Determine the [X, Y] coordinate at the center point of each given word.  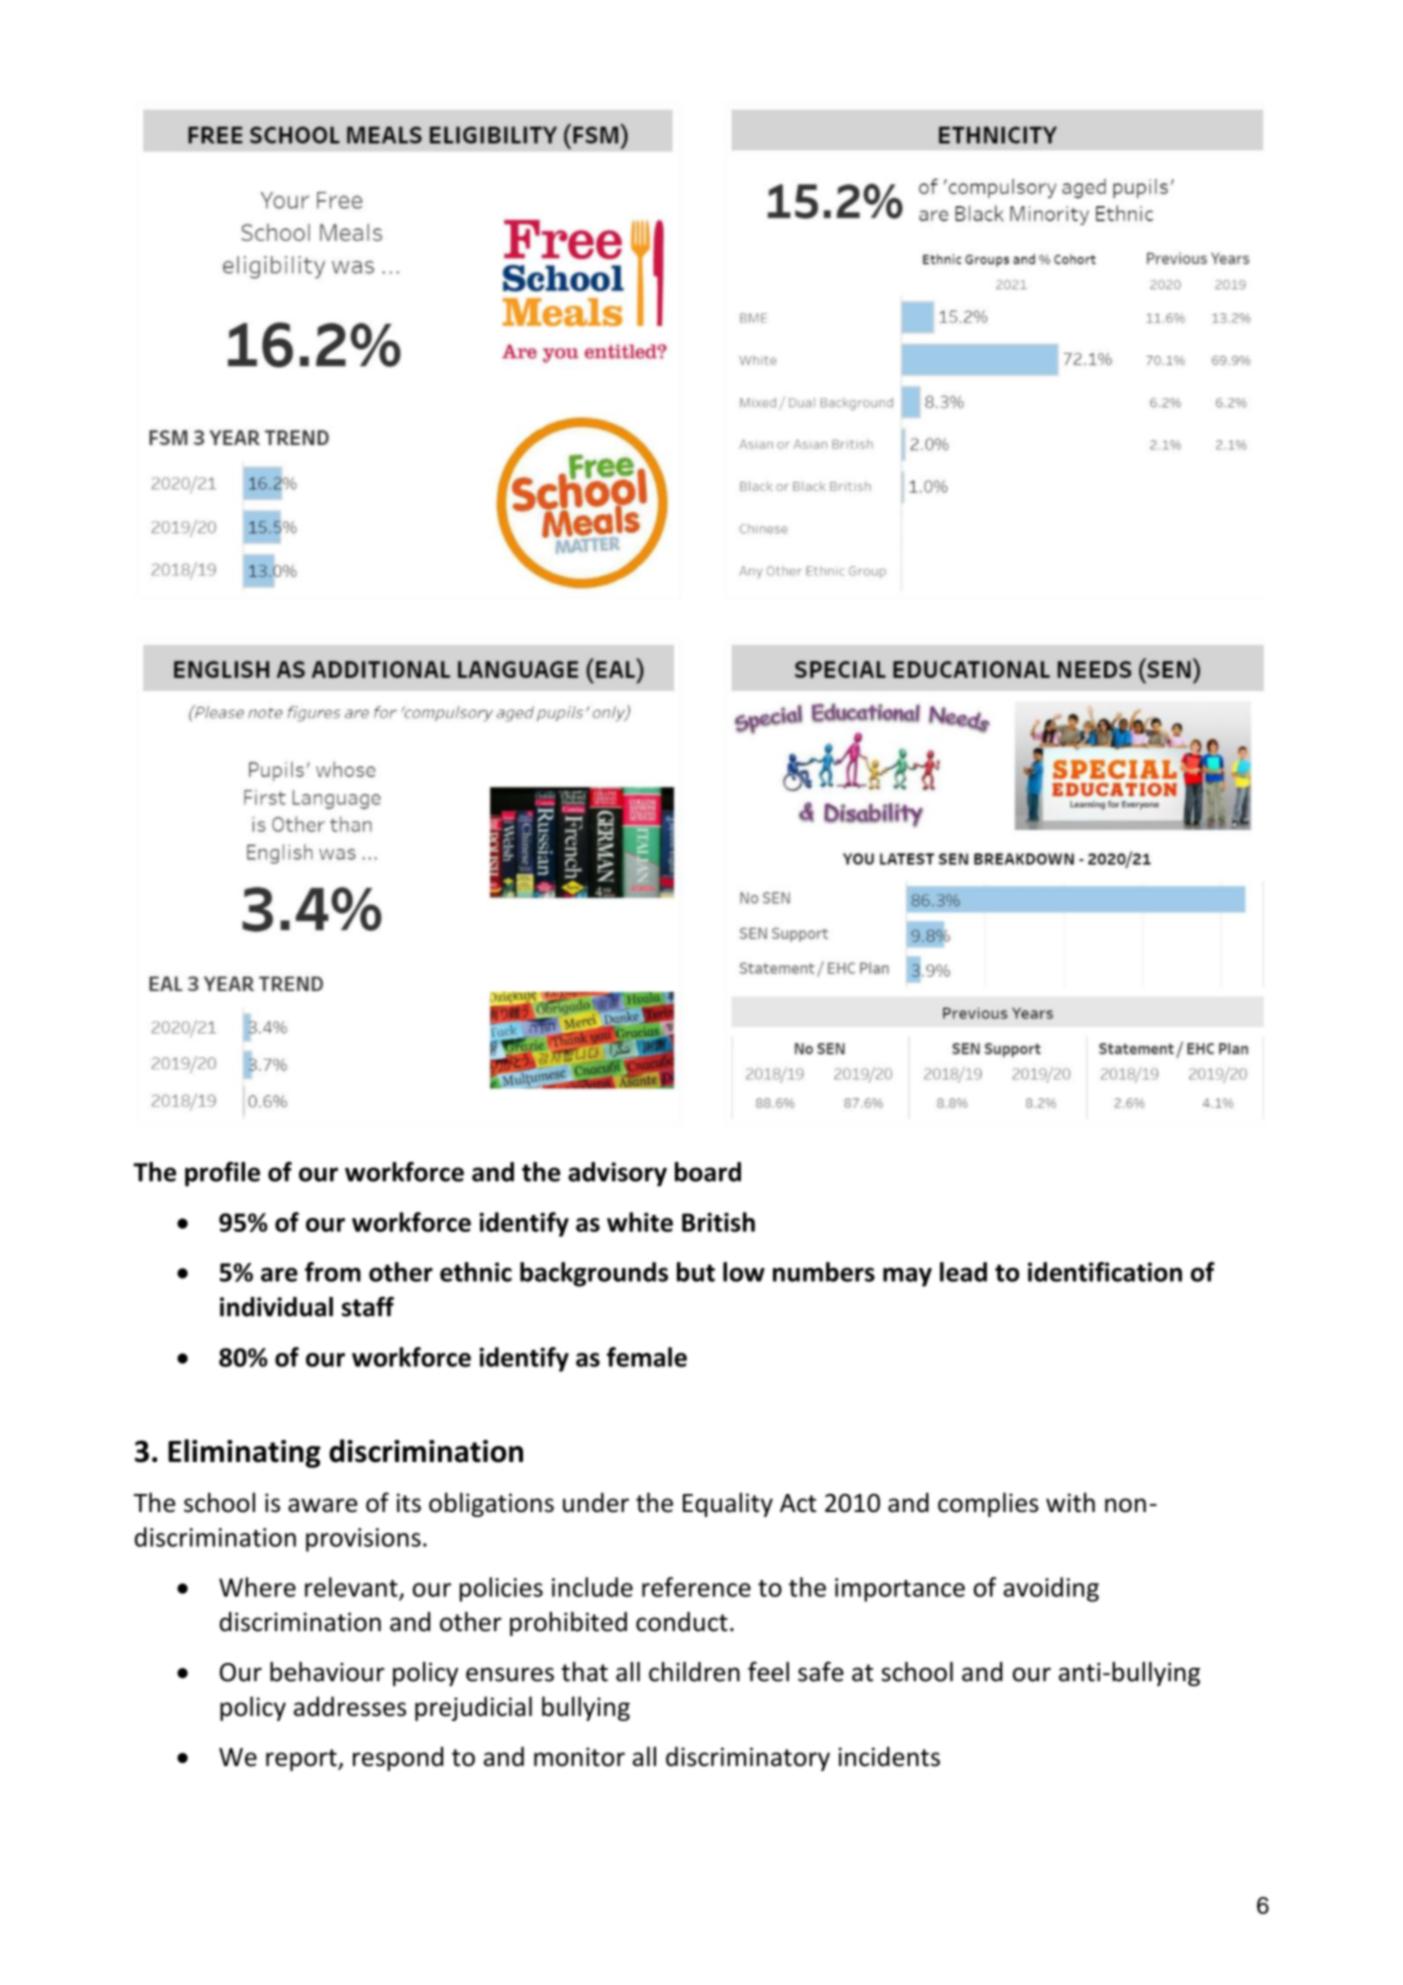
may [907, 1277]
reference [696, 1587]
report [302, 1760]
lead [963, 1272]
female [647, 1357]
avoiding [1051, 1589]
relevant [352, 1588]
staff [368, 1307]
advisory [617, 1174]
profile [222, 1174]
